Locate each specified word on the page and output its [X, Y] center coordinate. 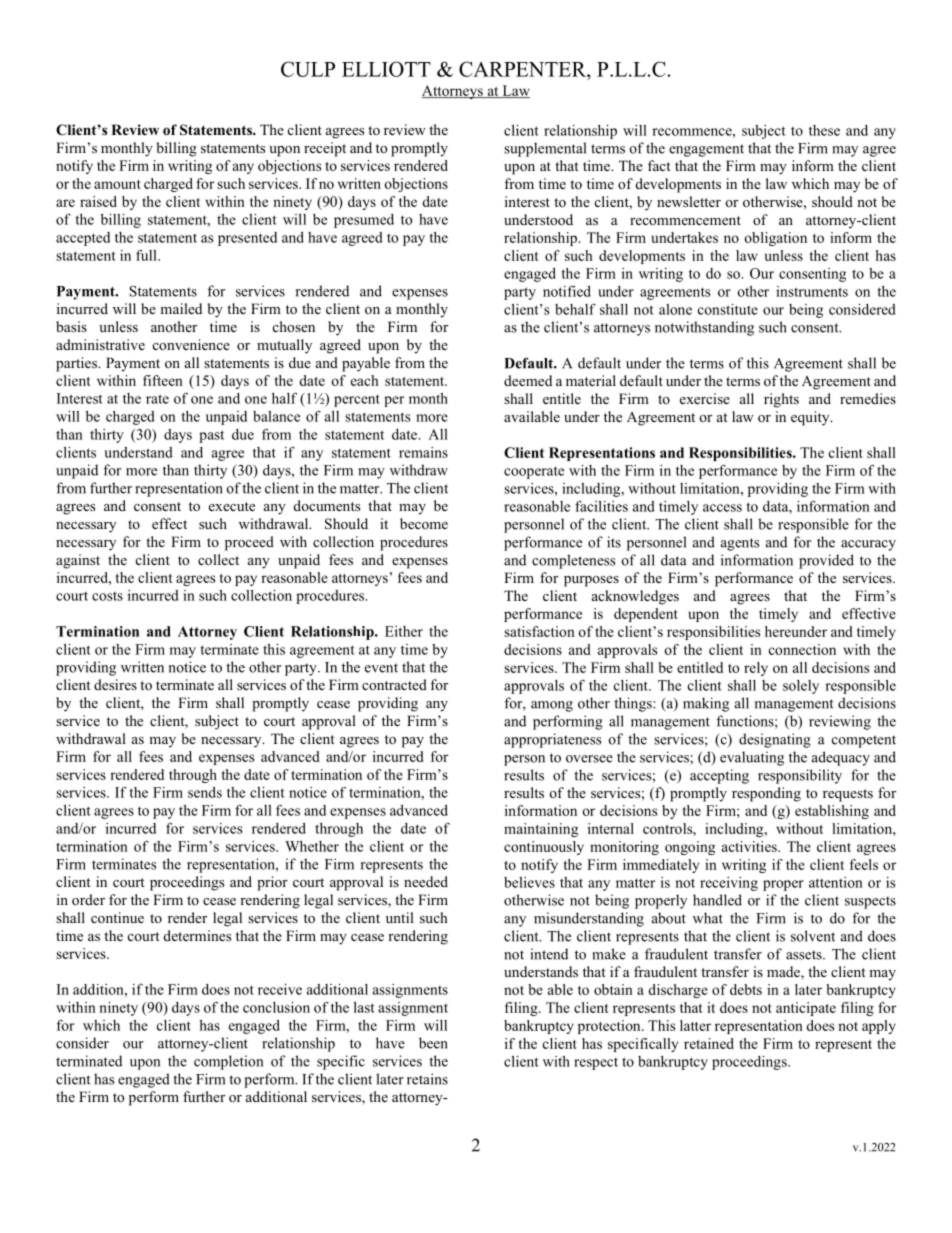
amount [117, 184]
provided [826, 561]
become [424, 523]
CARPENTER [524, 69]
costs [107, 596]
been [433, 1043]
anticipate [806, 1009]
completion [228, 1062]
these [824, 130]
